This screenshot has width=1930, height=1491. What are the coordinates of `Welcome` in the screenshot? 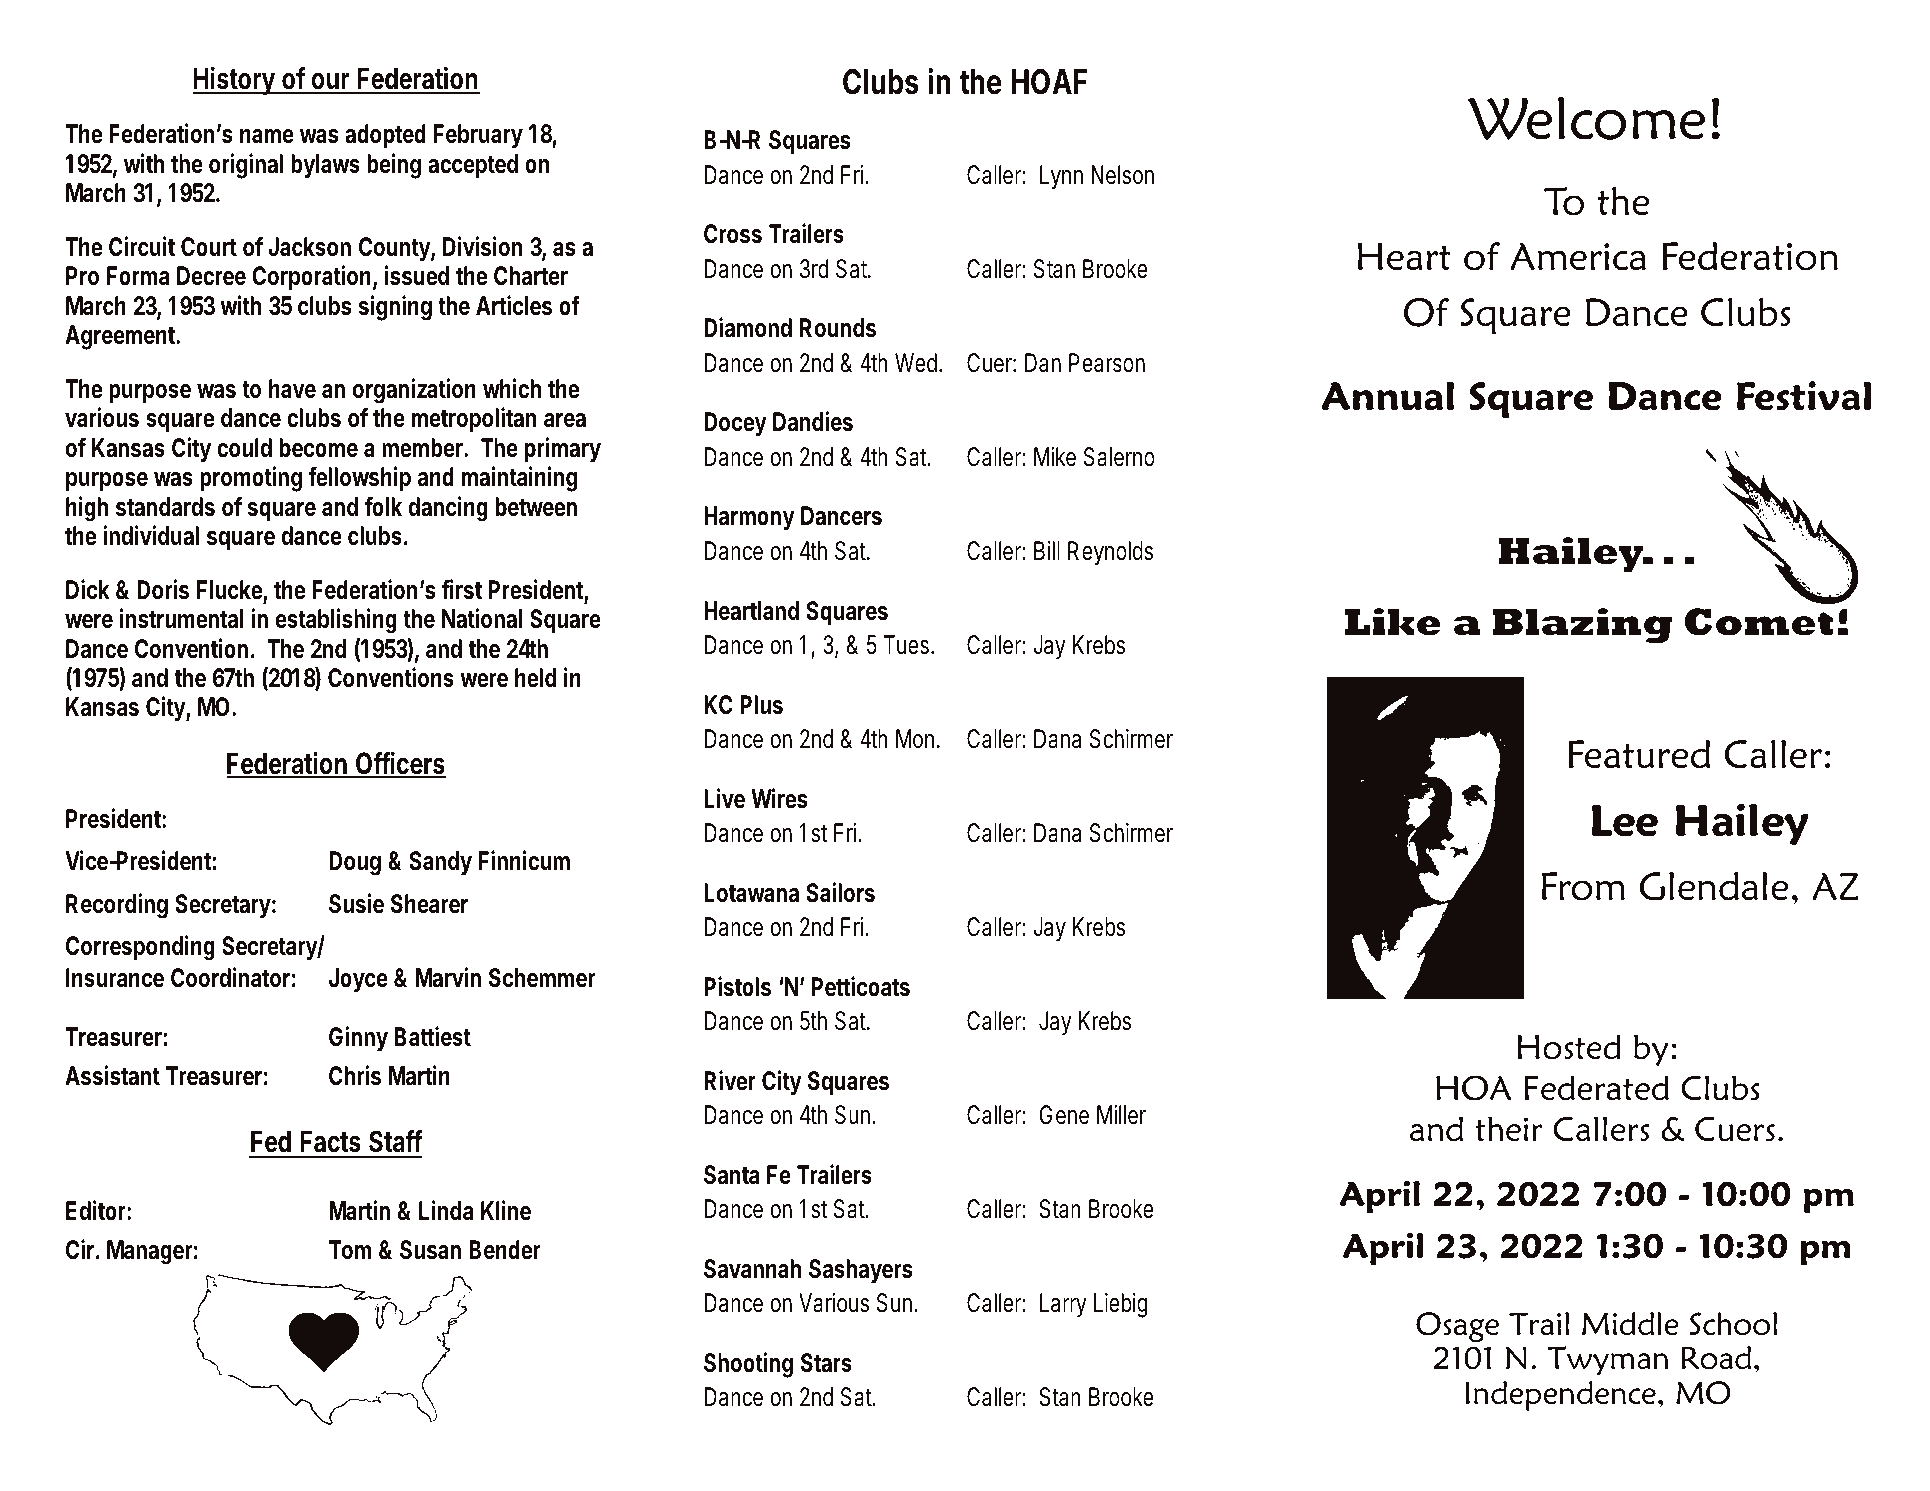 It's located at (1586, 118).
